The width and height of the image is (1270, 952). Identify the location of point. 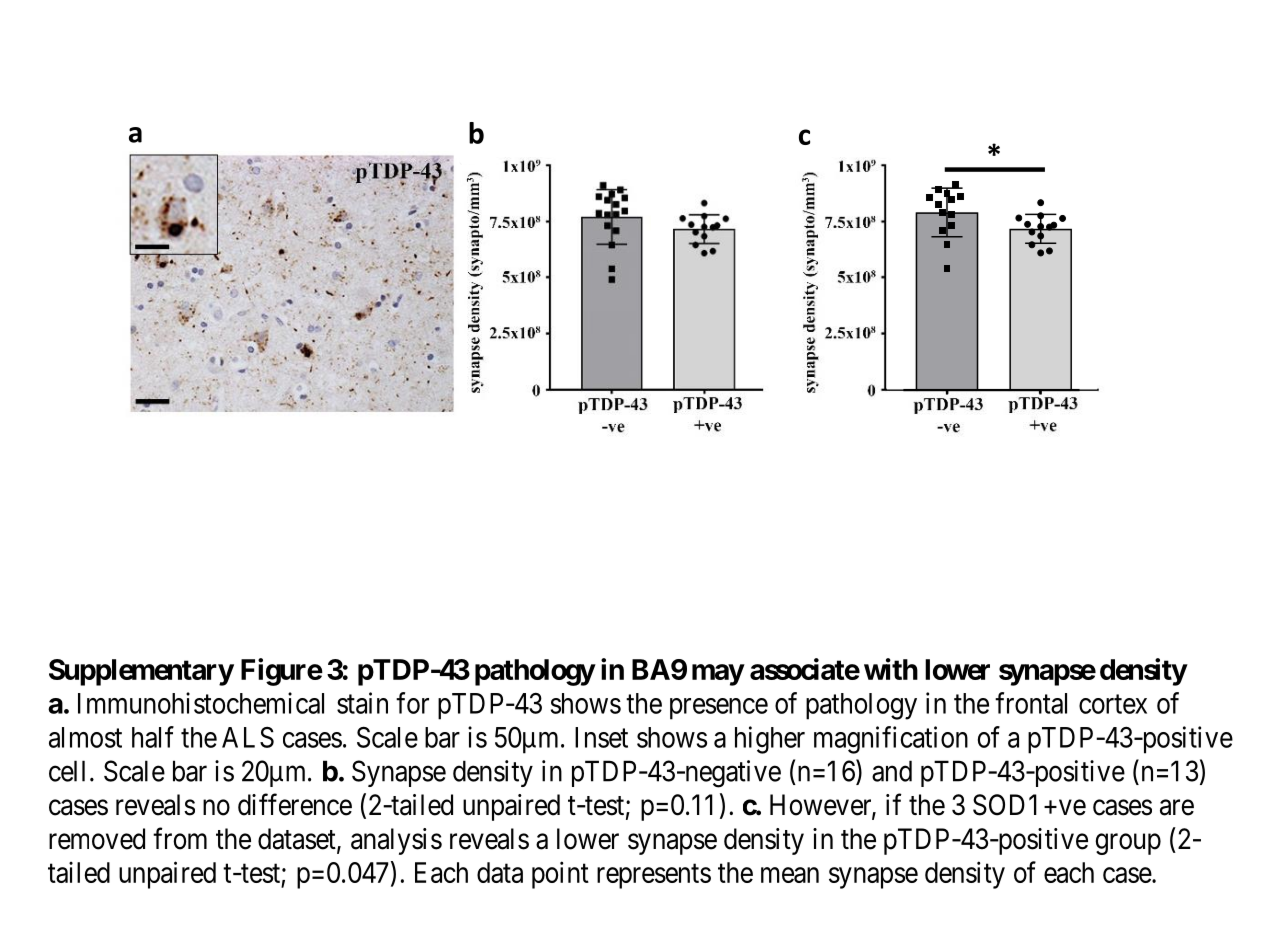
(560, 875).
